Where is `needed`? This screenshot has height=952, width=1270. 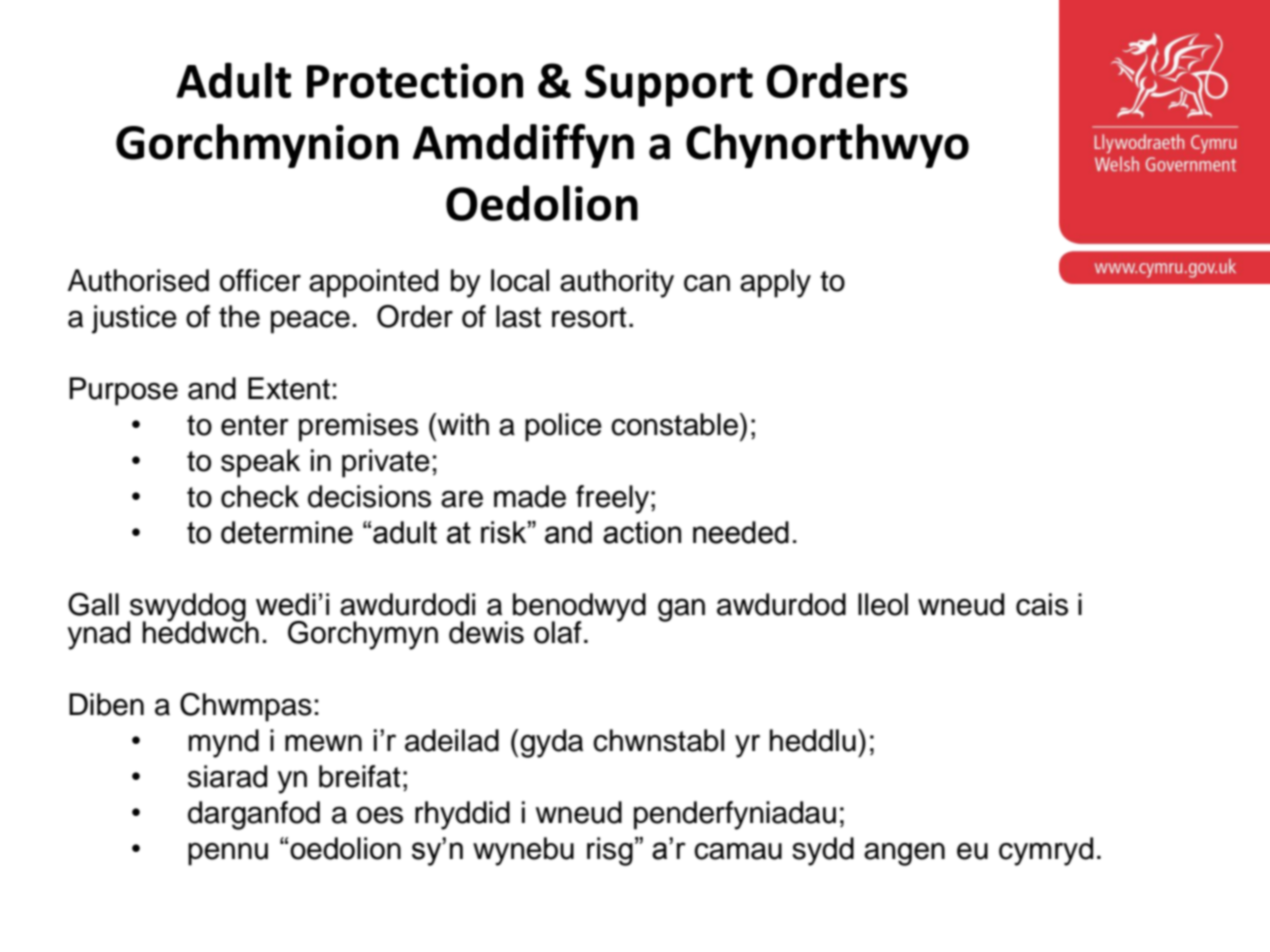 needed is located at coordinates (741, 532).
